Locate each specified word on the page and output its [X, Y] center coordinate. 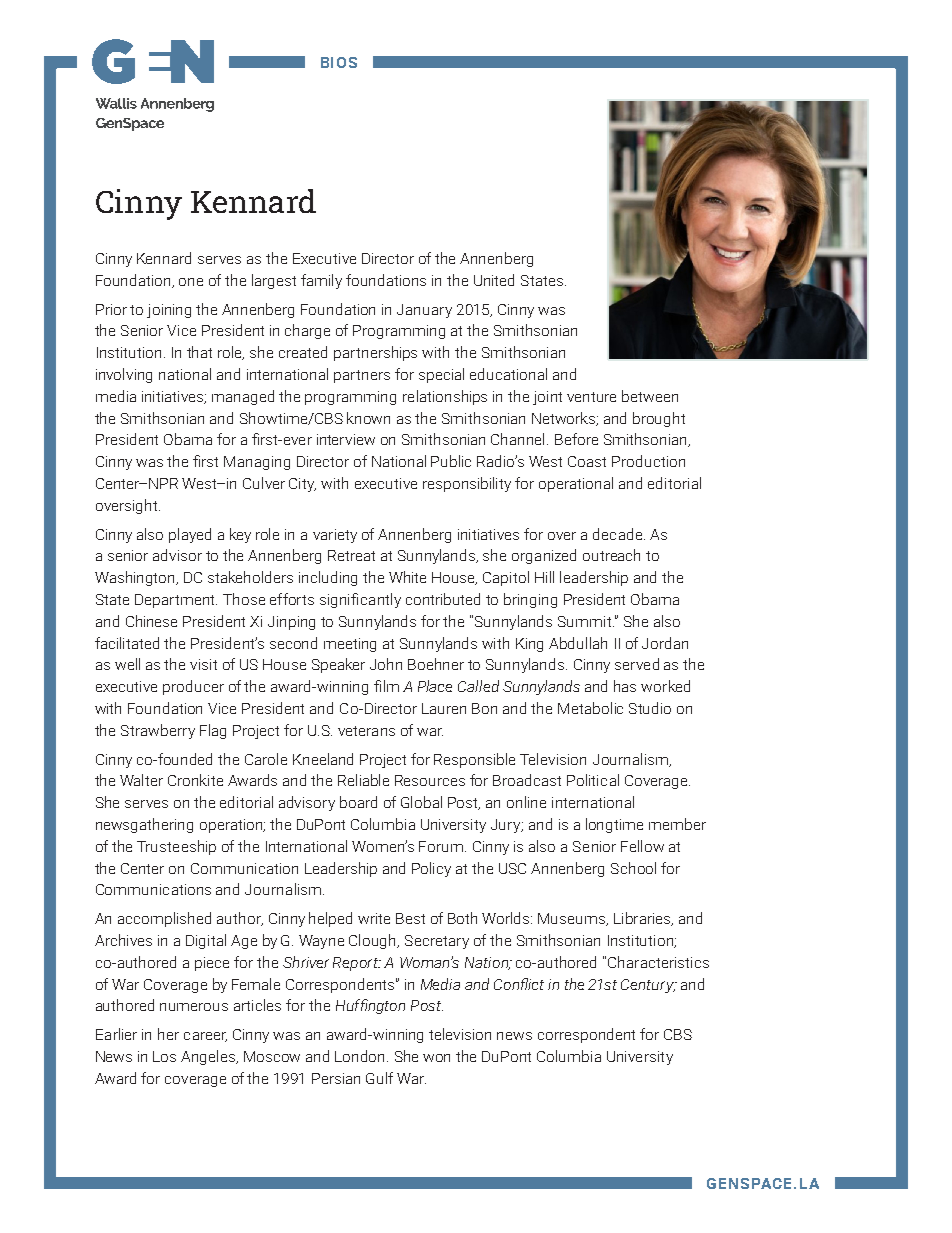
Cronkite [195, 780]
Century [648, 986]
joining [169, 311]
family [321, 281]
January [424, 311]
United [494, 280]
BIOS [339, 62]
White [407, 577]
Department [176, 601]
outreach [611, 555]
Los [164, 1056]
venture [591, 397]
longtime [614, 825]
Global [421, 802]
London [361, 1056]
